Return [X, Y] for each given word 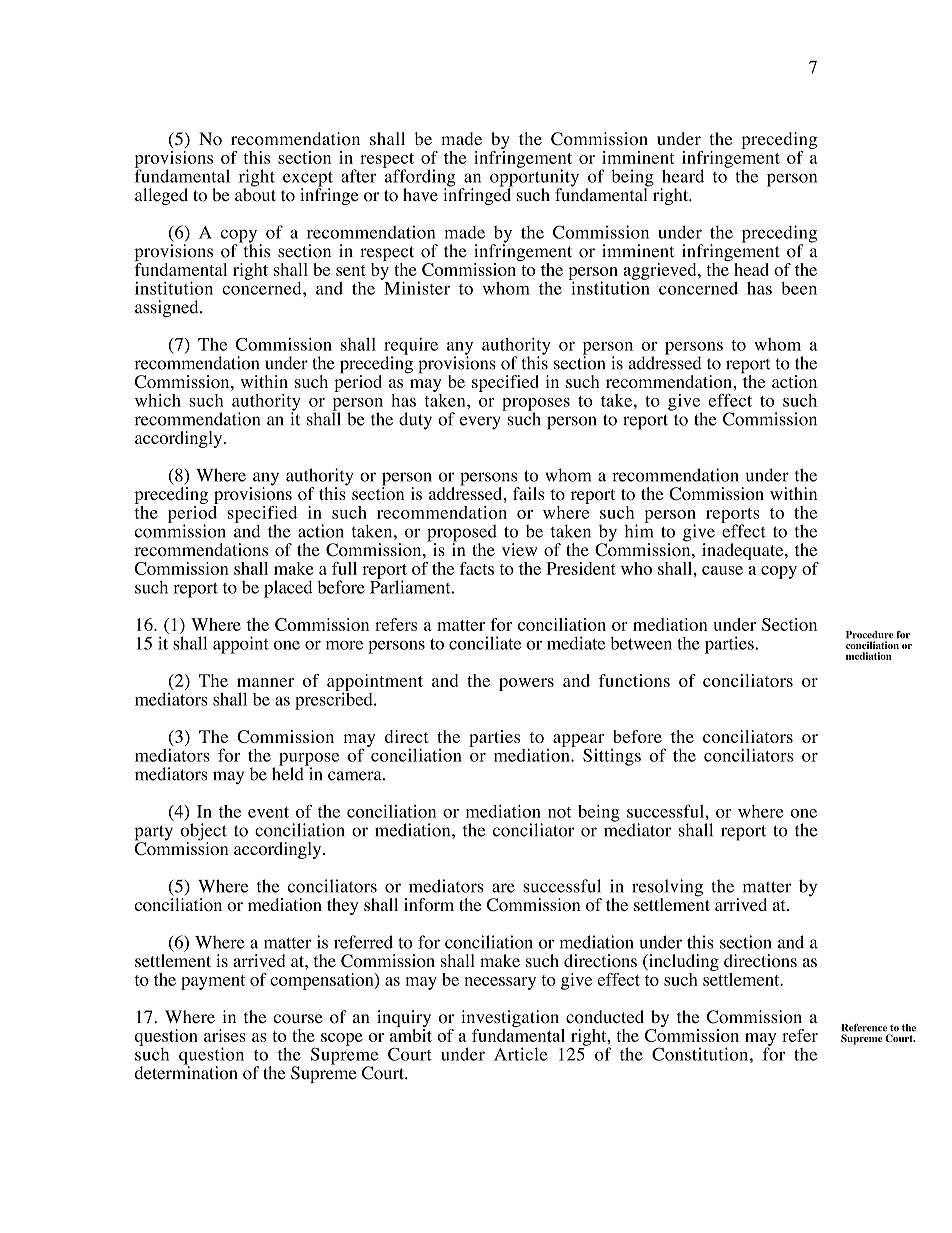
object [204, 833]
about [255, 194]
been [799, 288]
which [158, 400]
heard [683, 176]
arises [225, 1035]
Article [520, 1054]
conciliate [485, 643]
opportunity [534, 178]
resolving [667, 889]
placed [288, 589]
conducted [605, 1017]
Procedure [870, 635]
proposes [536, 405]
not [560, 812]
